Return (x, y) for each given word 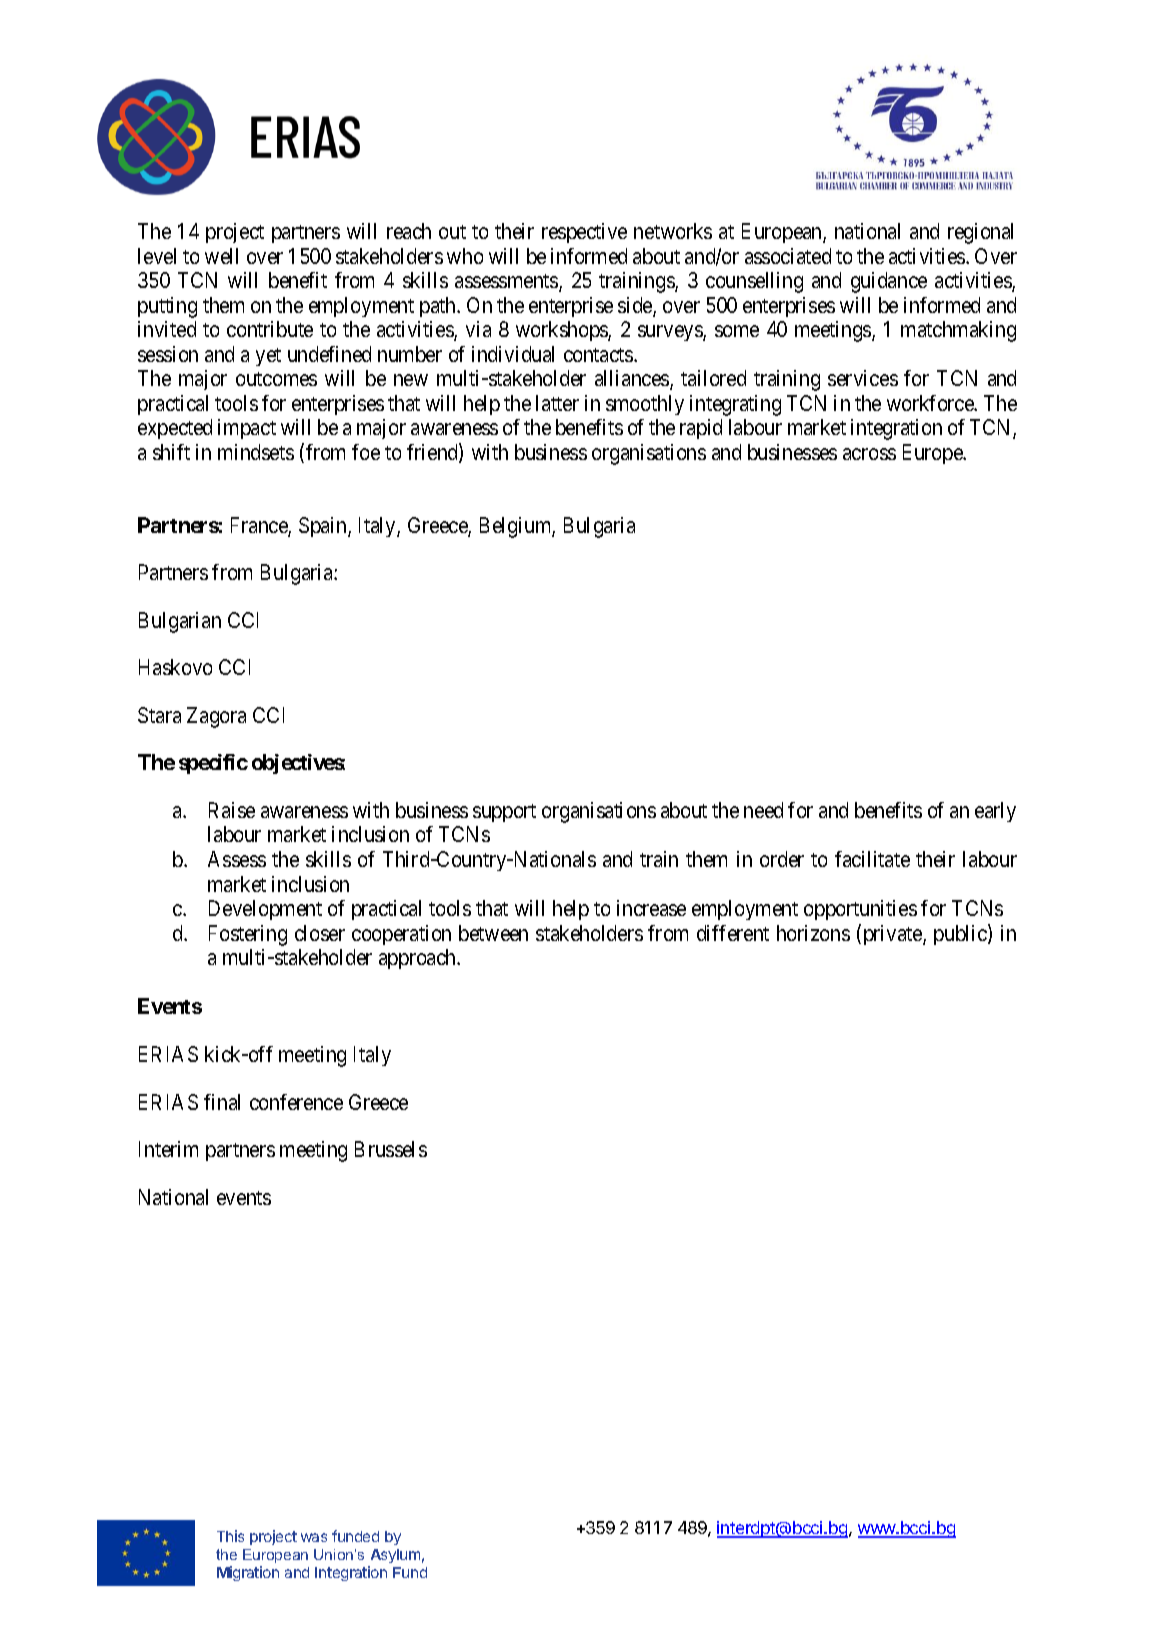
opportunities (860, 910)
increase (651, 908)
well (221, 256)
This (230, 1536)
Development (265, 910)
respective (584, 233)
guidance (889, 282)
